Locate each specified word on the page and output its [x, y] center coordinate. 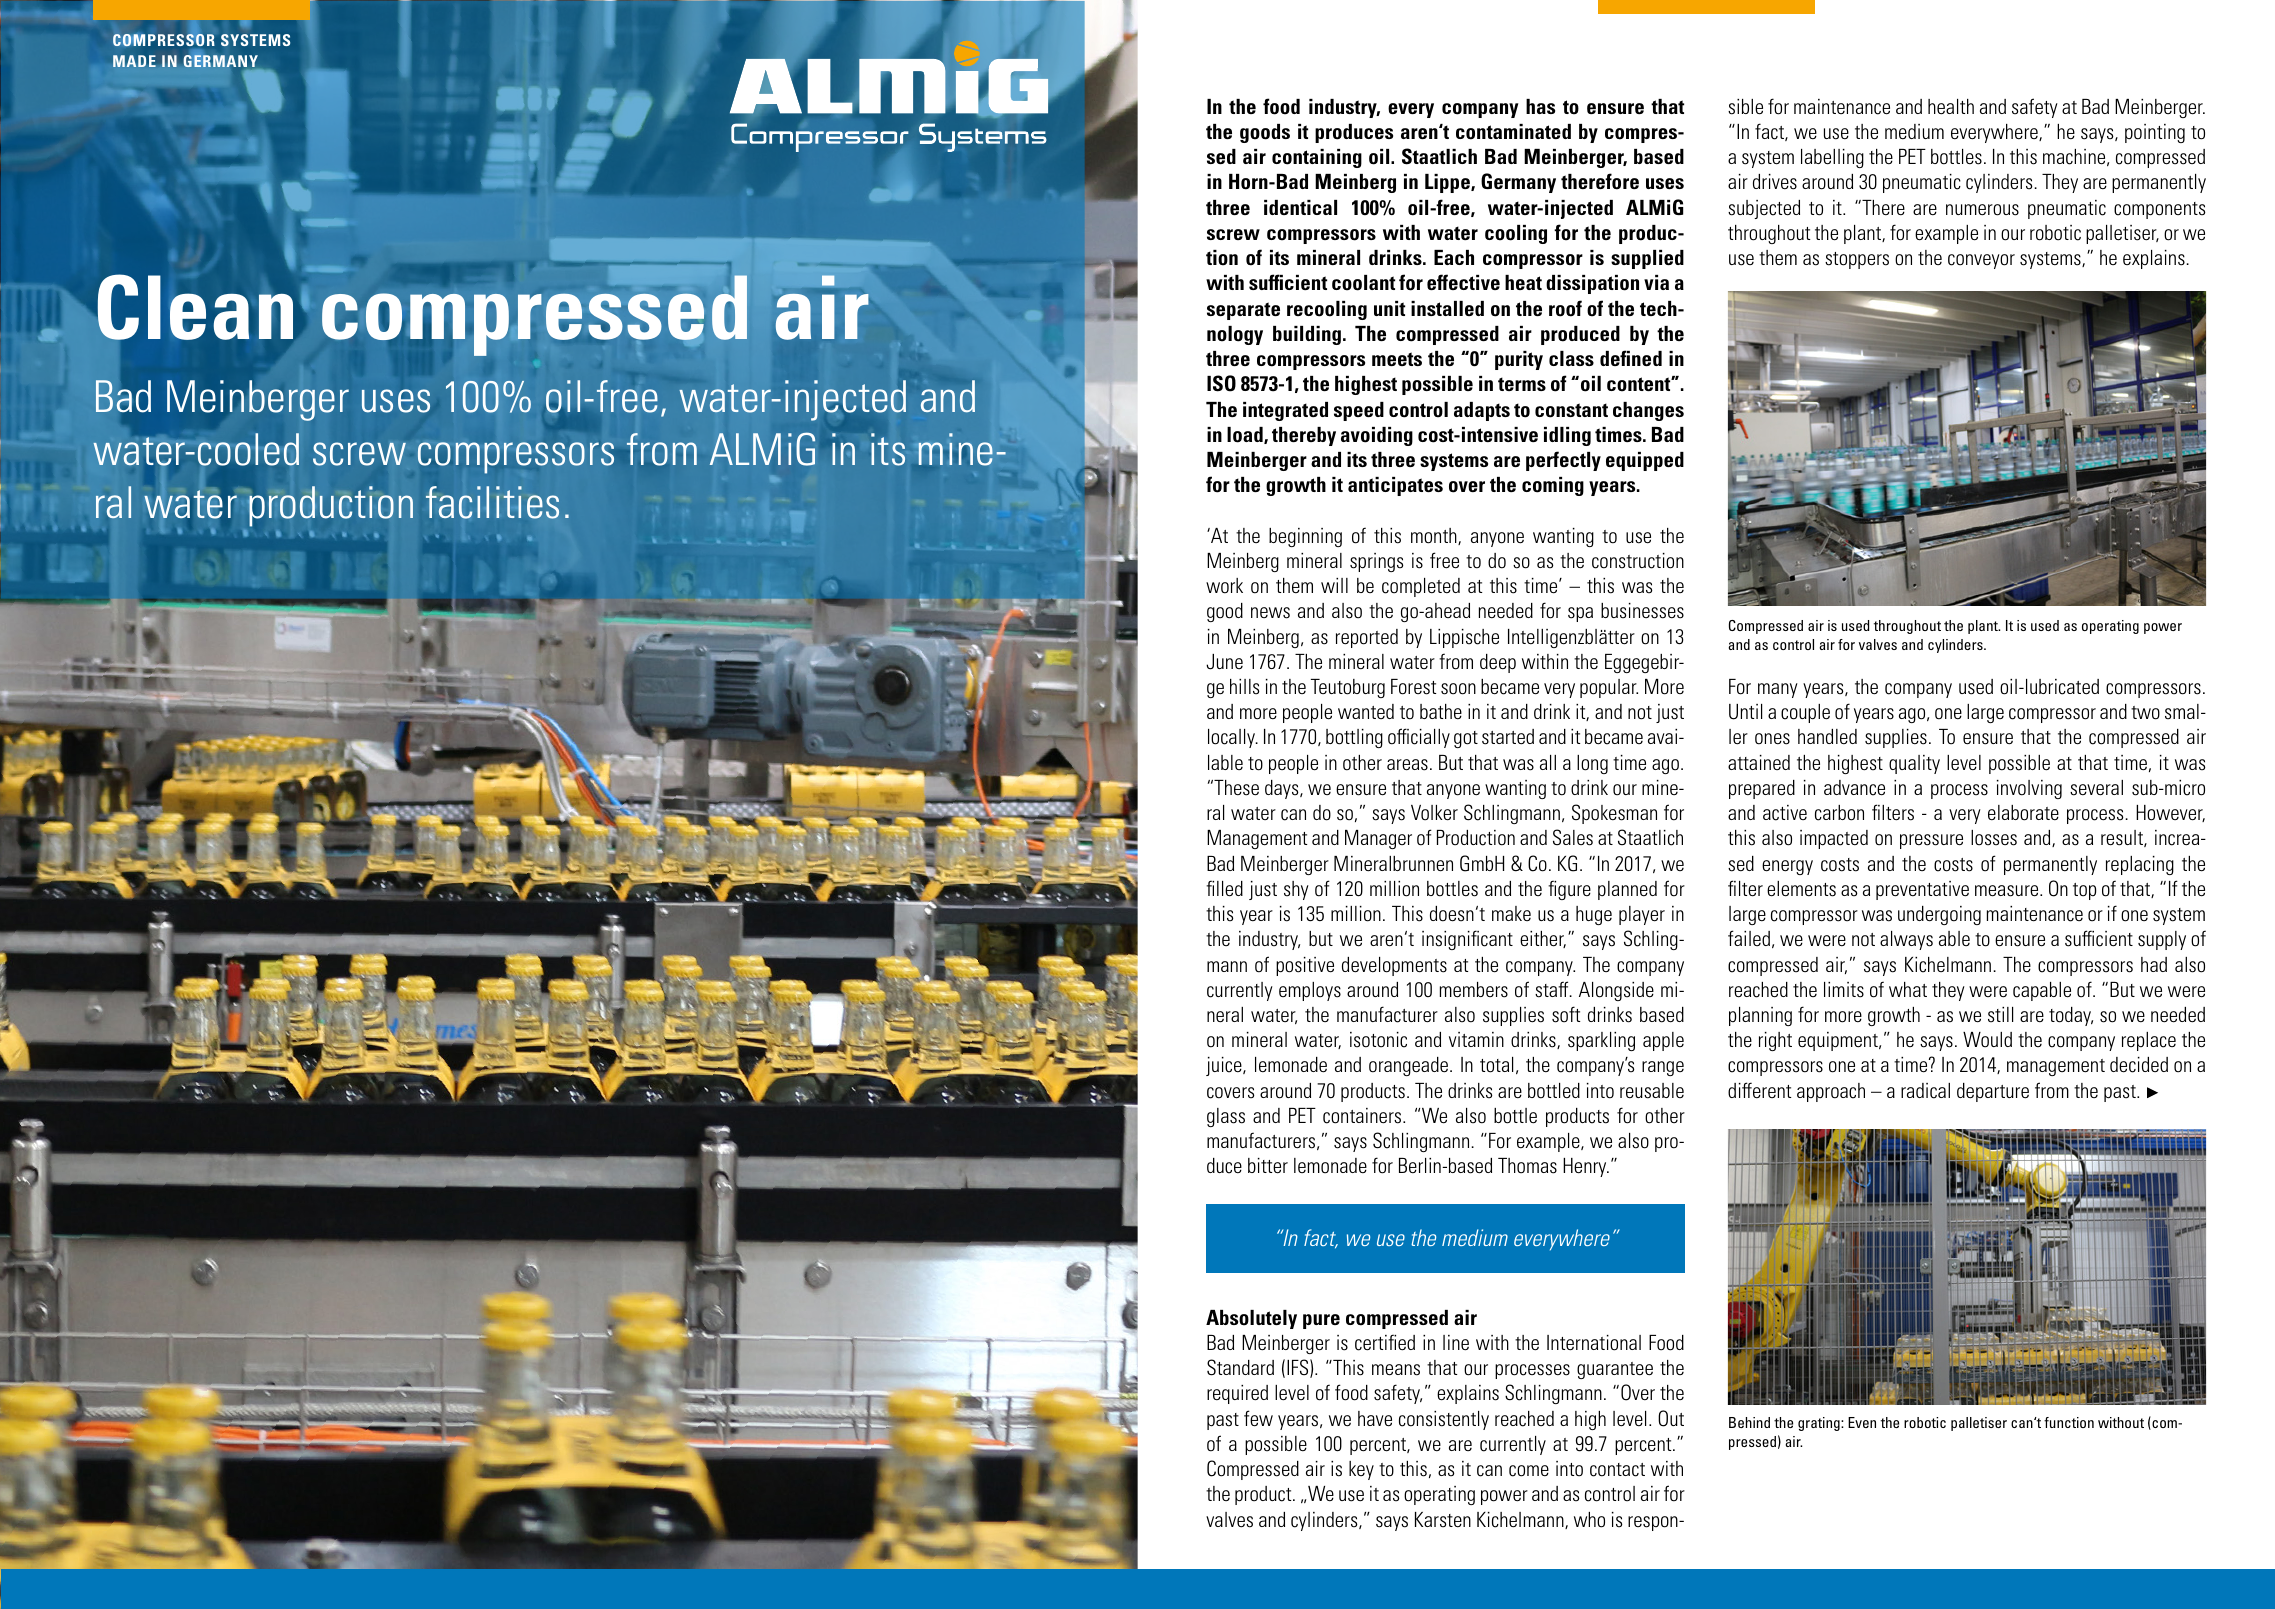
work [1224, 586]
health [1951, 107]
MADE [134, 61]
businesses [1642, 611]
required [1237, 1394]
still [2000, 1015]
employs [1310, 991]
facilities [492, 502]
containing [1317, 158]
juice [1225, 1066]
